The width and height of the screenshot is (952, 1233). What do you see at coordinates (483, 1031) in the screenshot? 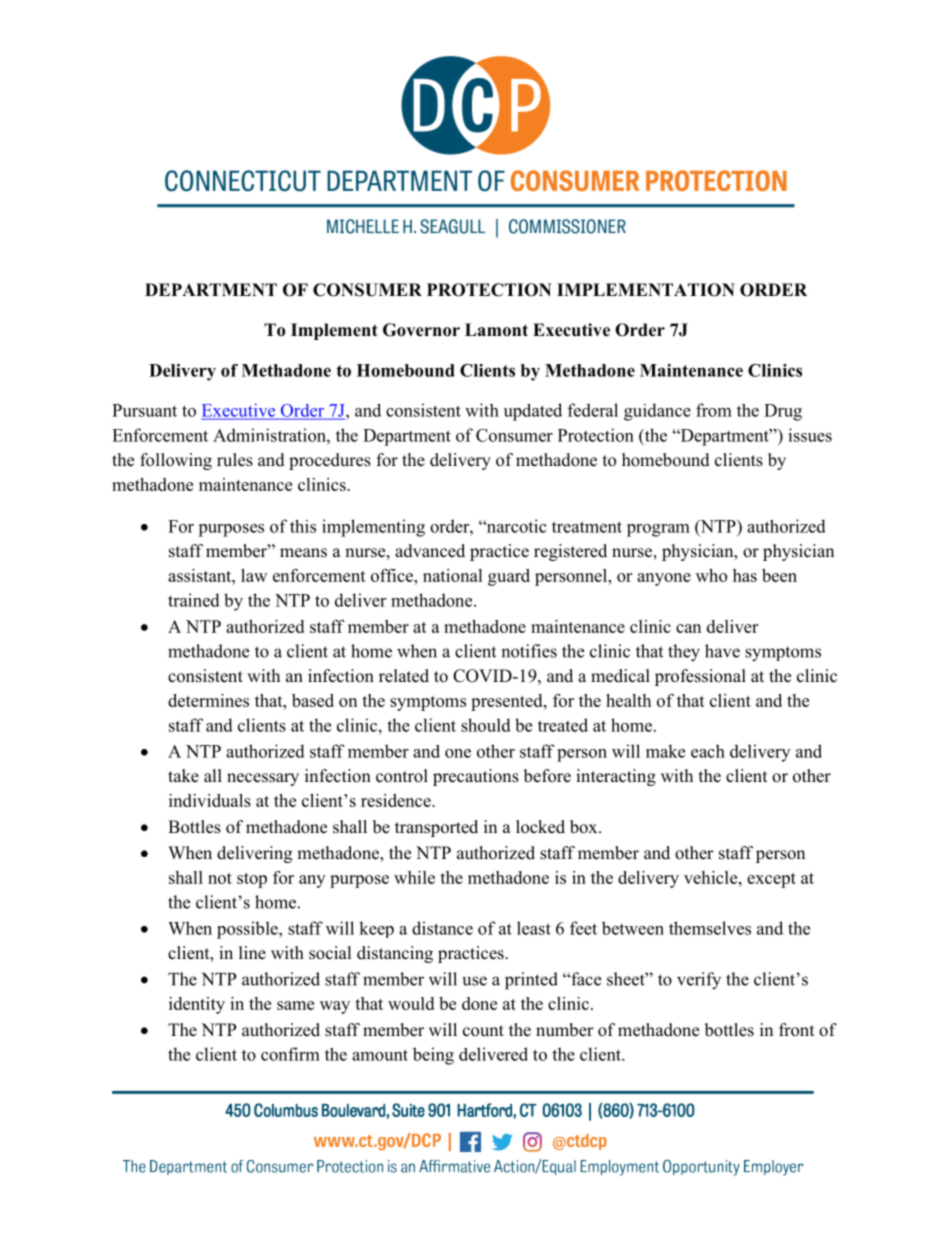
I see `count` at bounding box center [483, 1031].
